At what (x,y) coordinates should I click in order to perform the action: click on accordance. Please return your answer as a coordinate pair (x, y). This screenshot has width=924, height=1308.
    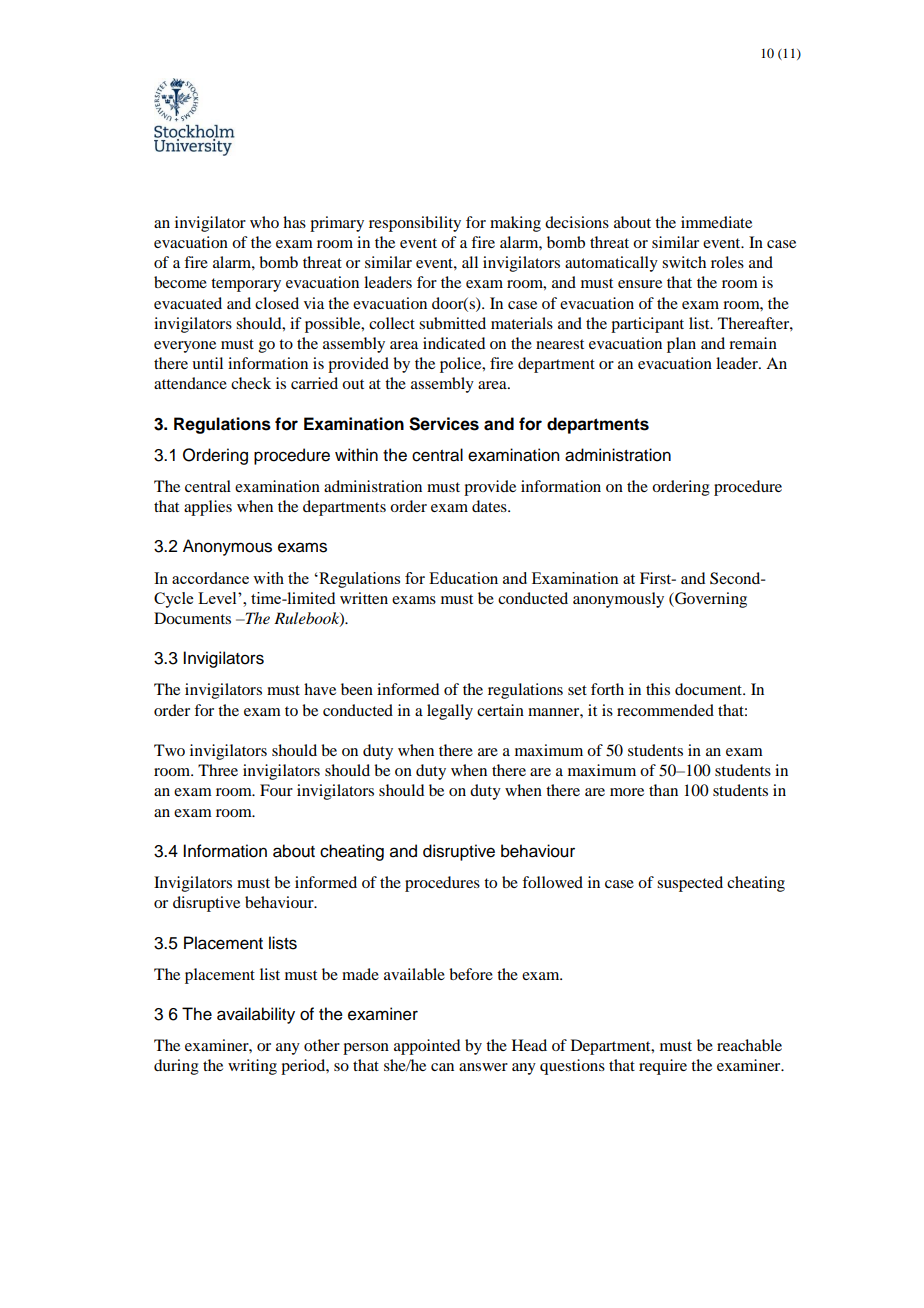
    Looking at the image, I should click on (210, 578).
